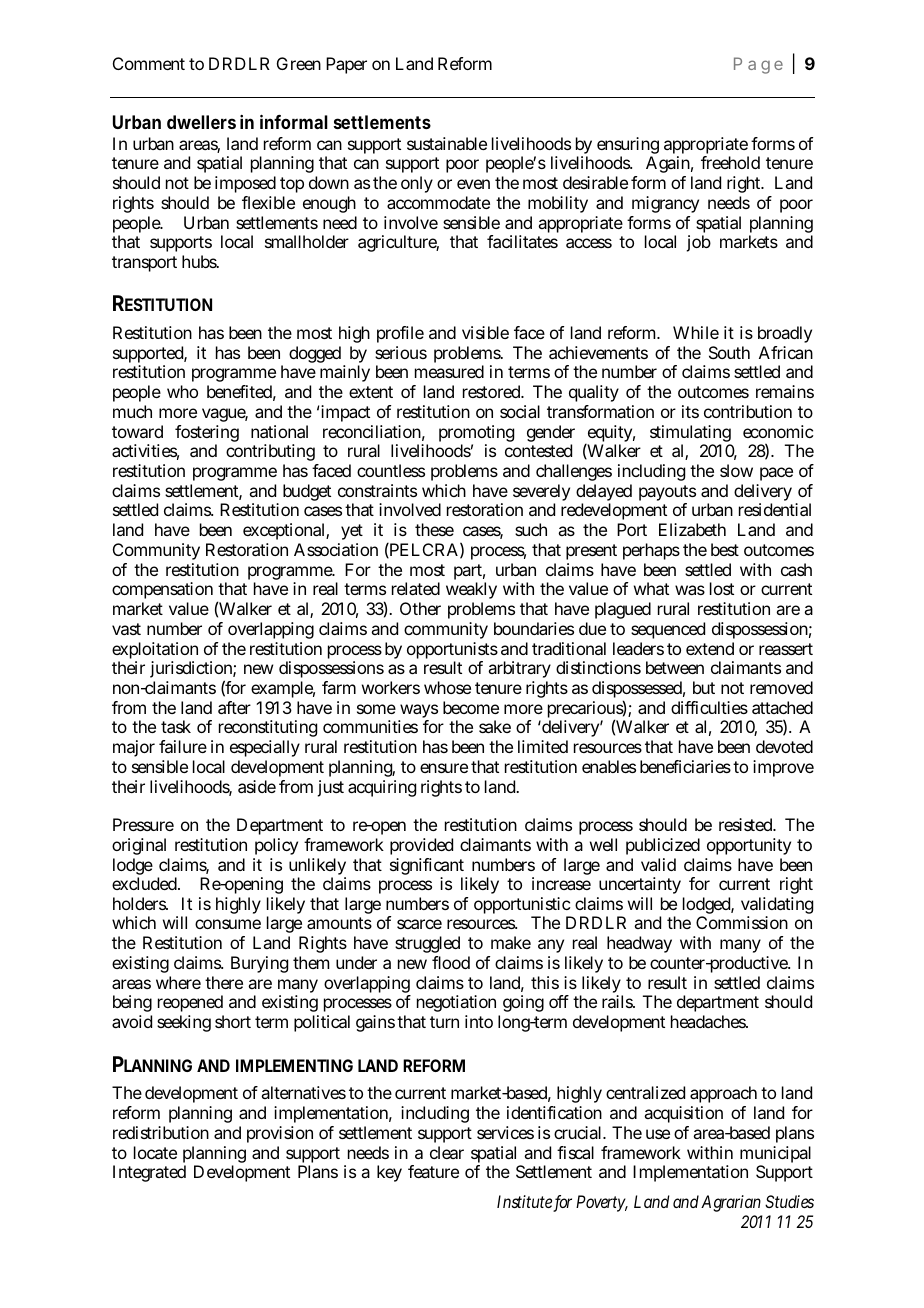 The width and height of the page is (924, 1308). What do you see at coordinates (747, 824) in the page?
I see `resisted` at bounding box center [747, 824].
